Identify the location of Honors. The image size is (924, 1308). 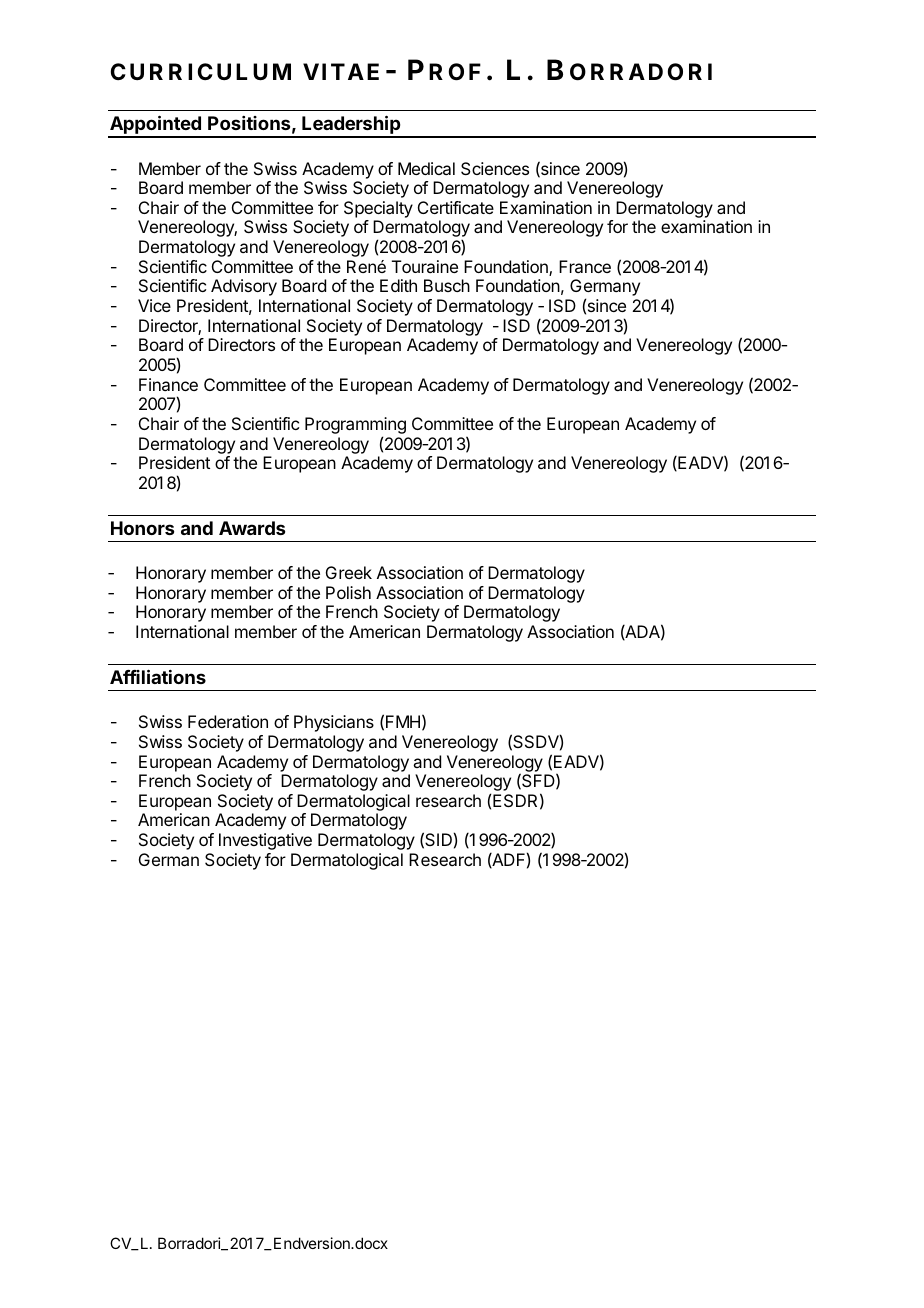
(142, 528).
